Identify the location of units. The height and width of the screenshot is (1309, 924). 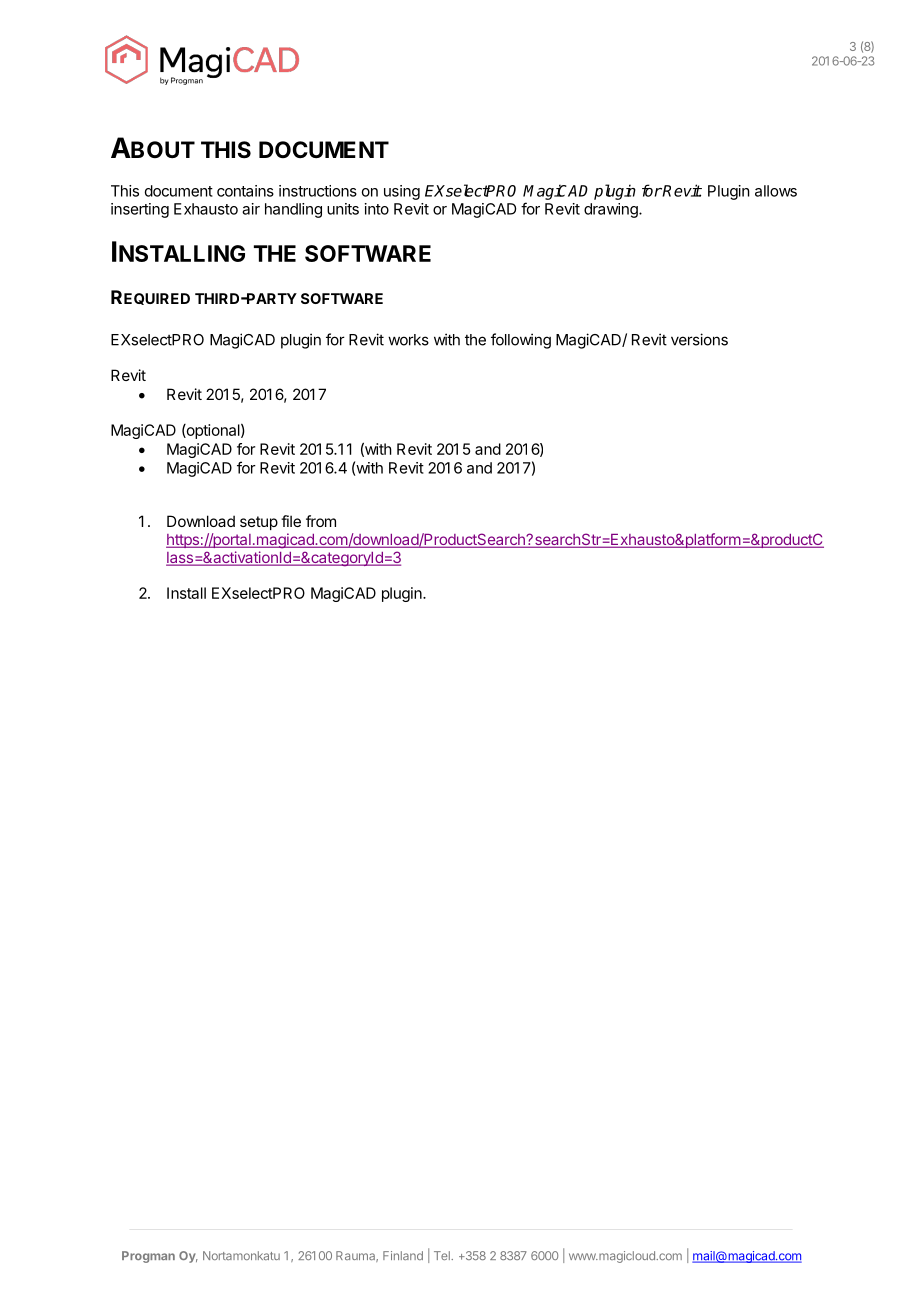
(343, 209).
